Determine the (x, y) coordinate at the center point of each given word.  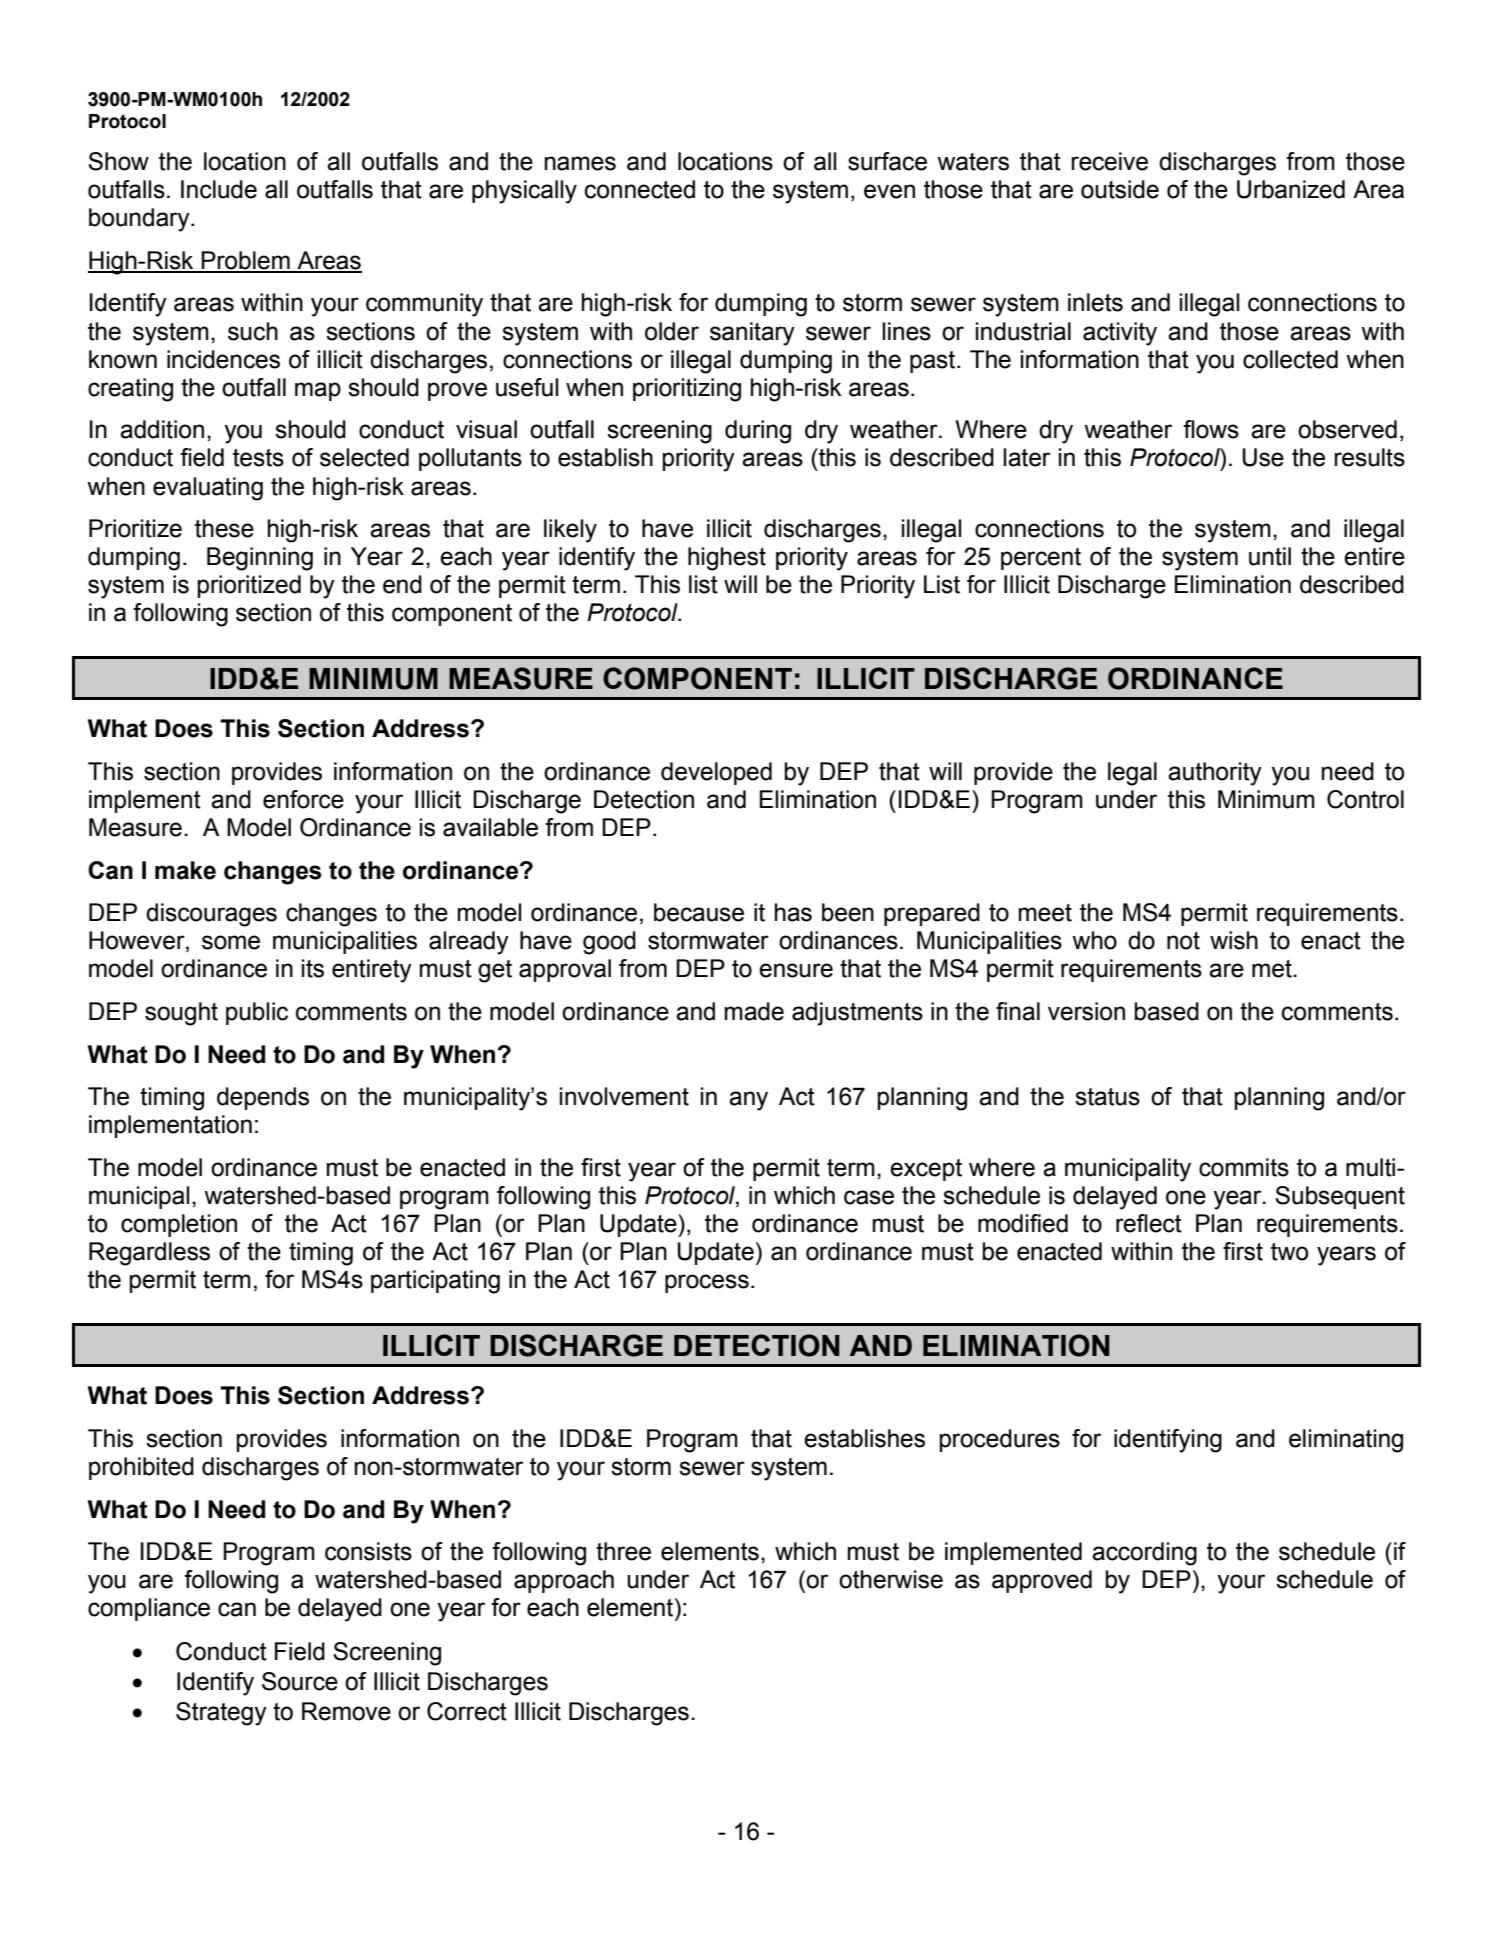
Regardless (149, 1254)
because (699, 912)
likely (570, 531)
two (1289, 1252)
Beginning (260, 559)
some (231, 942)
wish (1234, 940)
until (1270, 556)
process (707, 1283)
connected (640, 189)
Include (219, 189)
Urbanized (1291, 189)
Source (300, 1681)
